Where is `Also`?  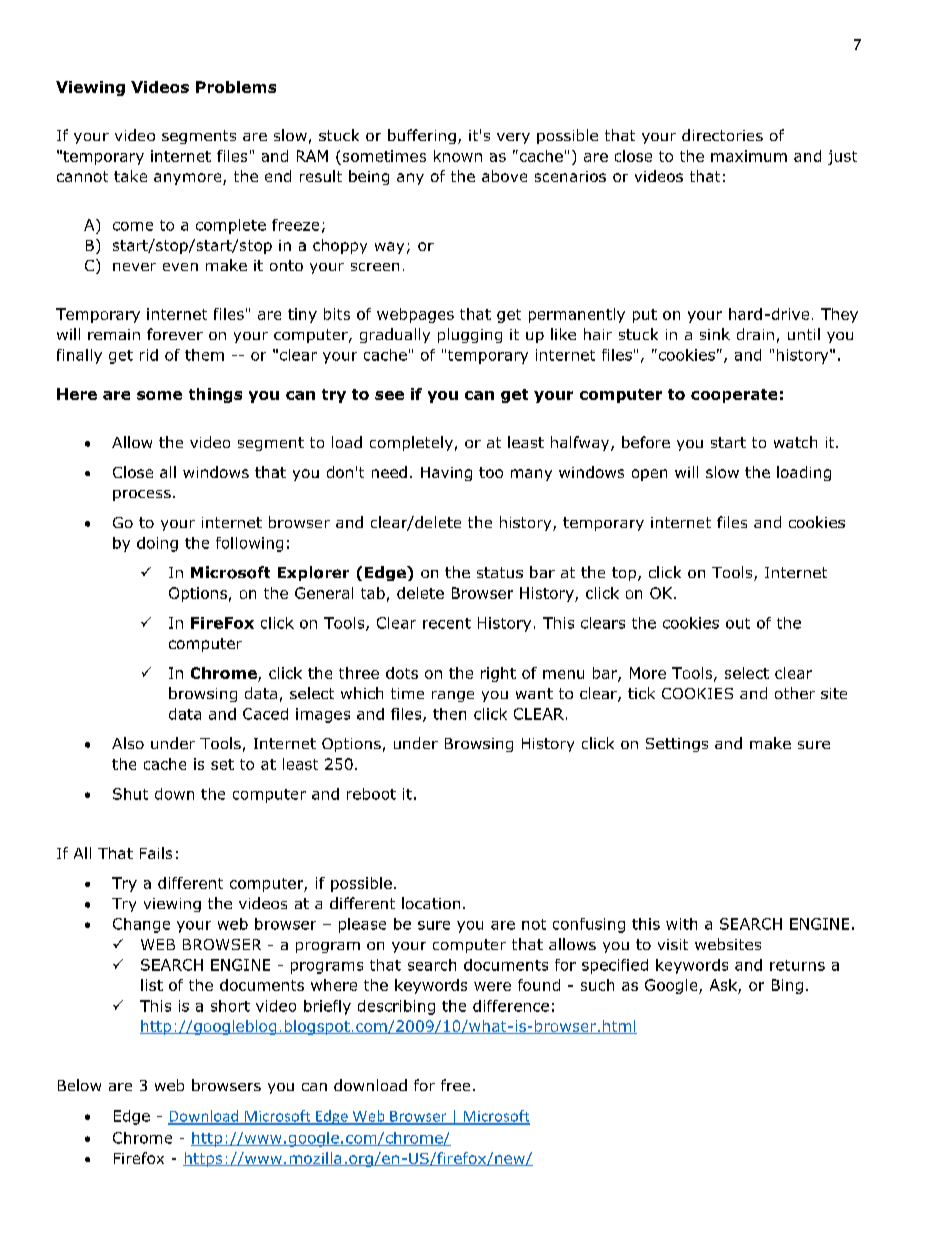
Also is located at coordinates (128, 743).
